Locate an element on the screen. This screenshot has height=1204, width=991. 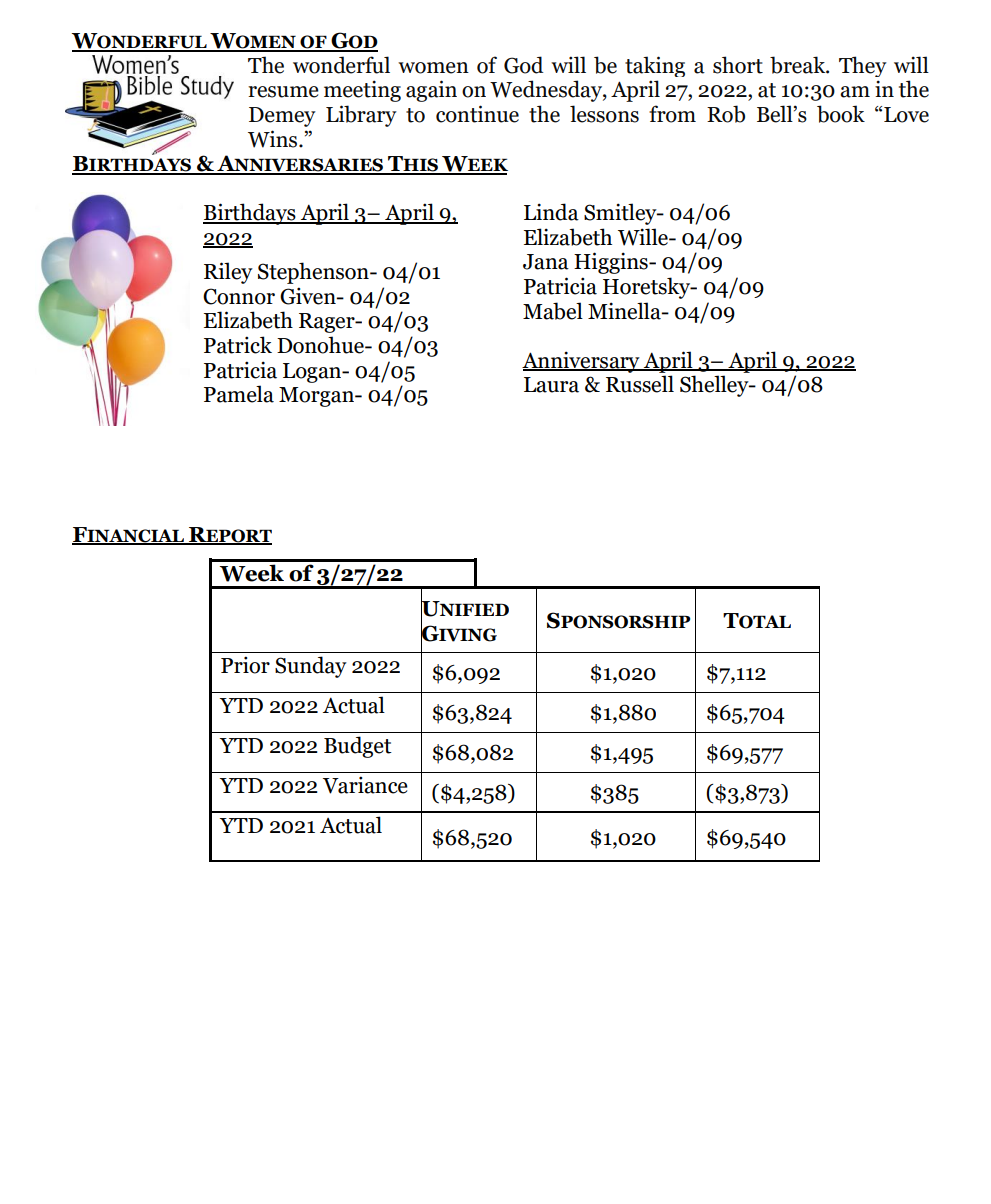
resume is located at coordinates (283, 92).
